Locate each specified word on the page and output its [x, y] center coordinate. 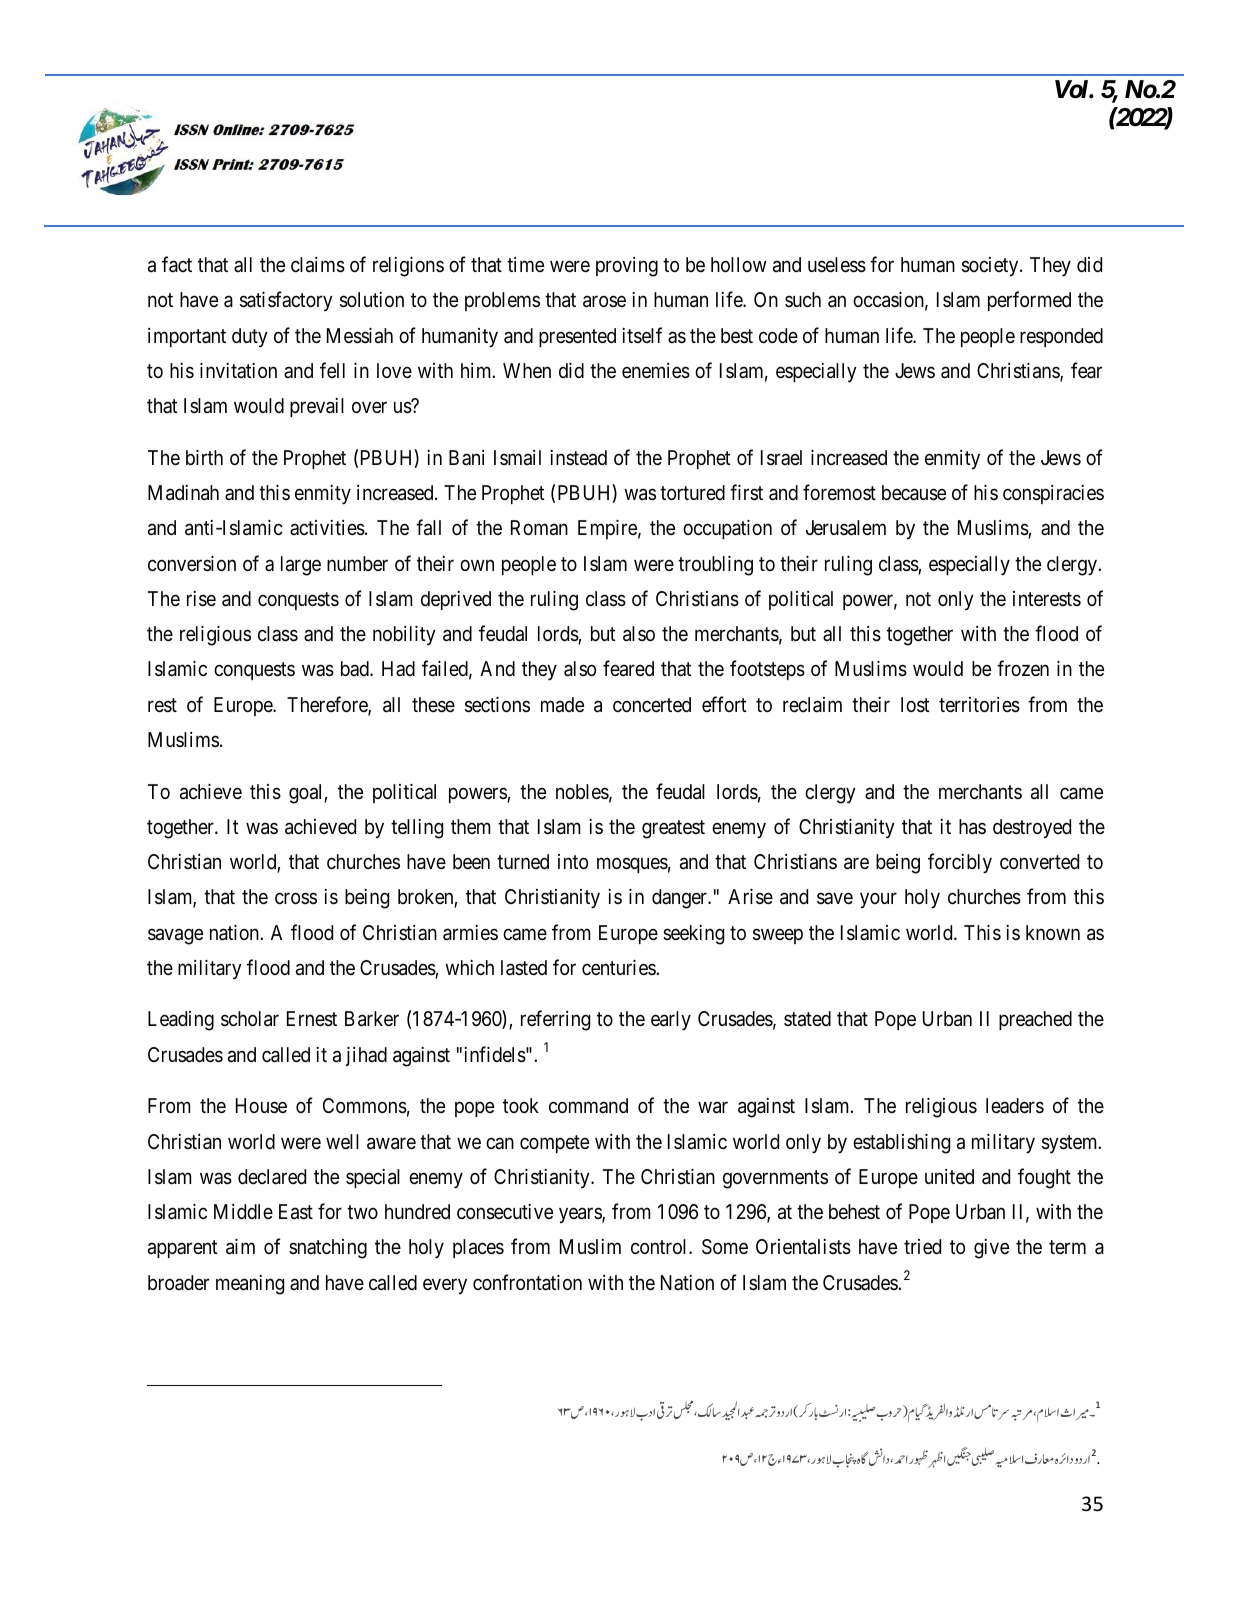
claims [318, 265]
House [261, 1105]
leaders [1015, 1106]
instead [578, 458]
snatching [328, 1249]
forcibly [960, 863]
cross [296, 898]
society [991, 267]
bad [356, 668]
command [588, 1105]
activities [327, 528]
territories [979, 705]
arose [604, 302]
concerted [652, 704]
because [914, 493]
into [573, 861]
